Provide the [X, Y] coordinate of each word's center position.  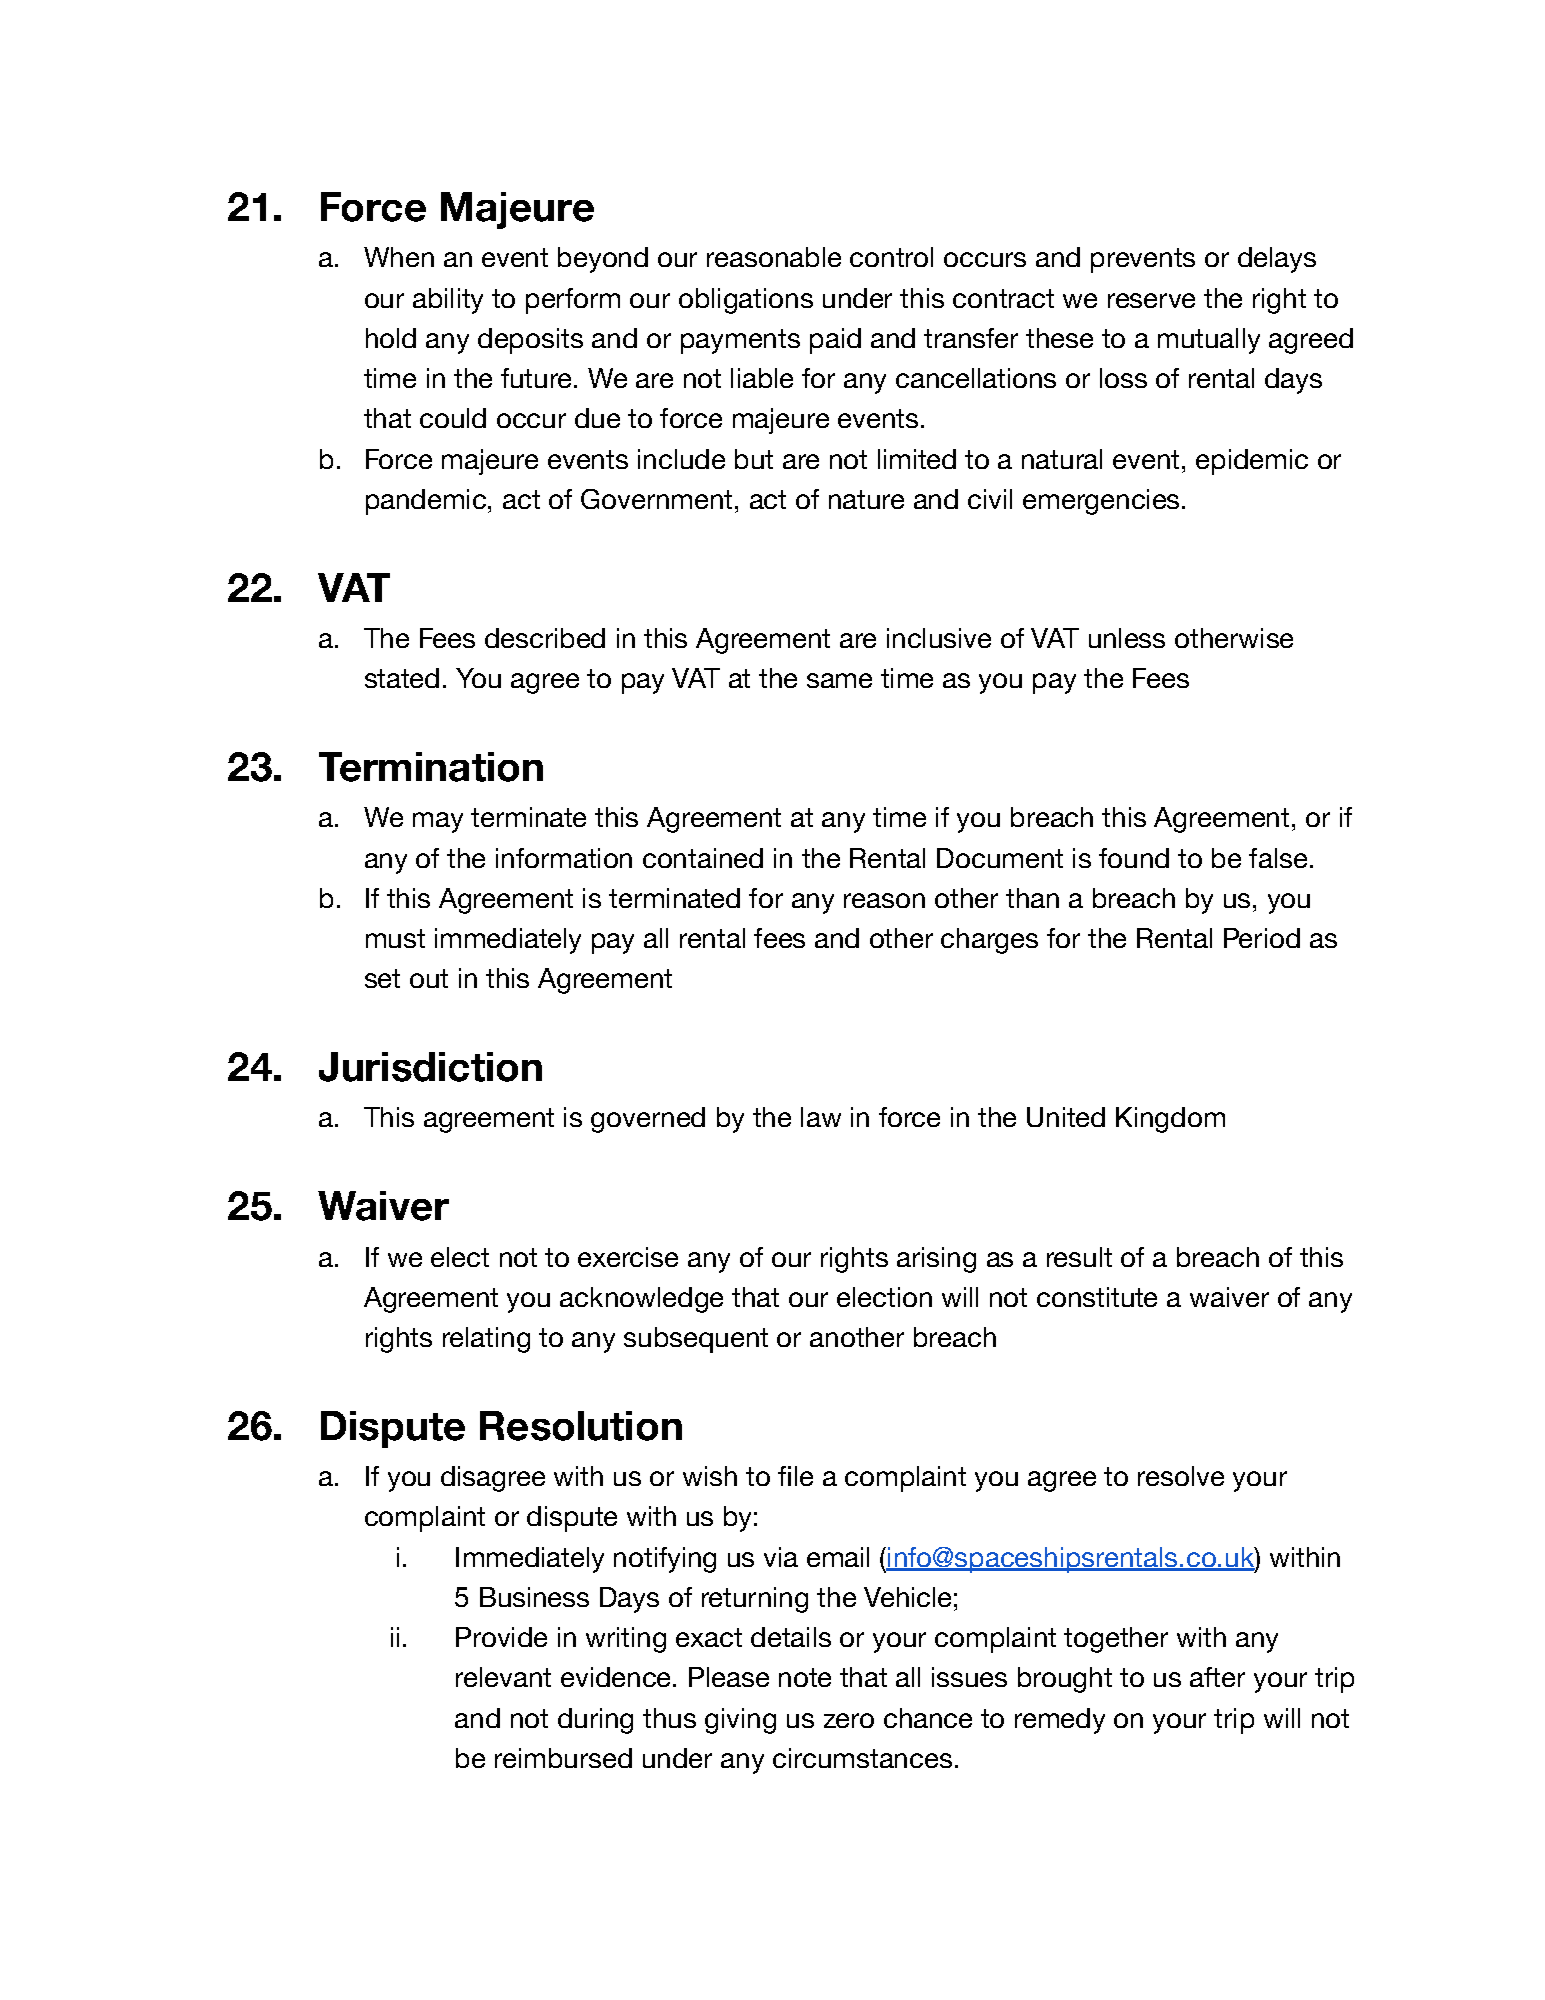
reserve [1151, 300]
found [1134, 858]
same [839, 680]
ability [448, 301]
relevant [503, 1677]
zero [849, 1720]
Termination [431, 767]
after [1217, 1677]
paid [835, 341]
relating [486, 1340]
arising [936, 1260]
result [1079, 1257]
